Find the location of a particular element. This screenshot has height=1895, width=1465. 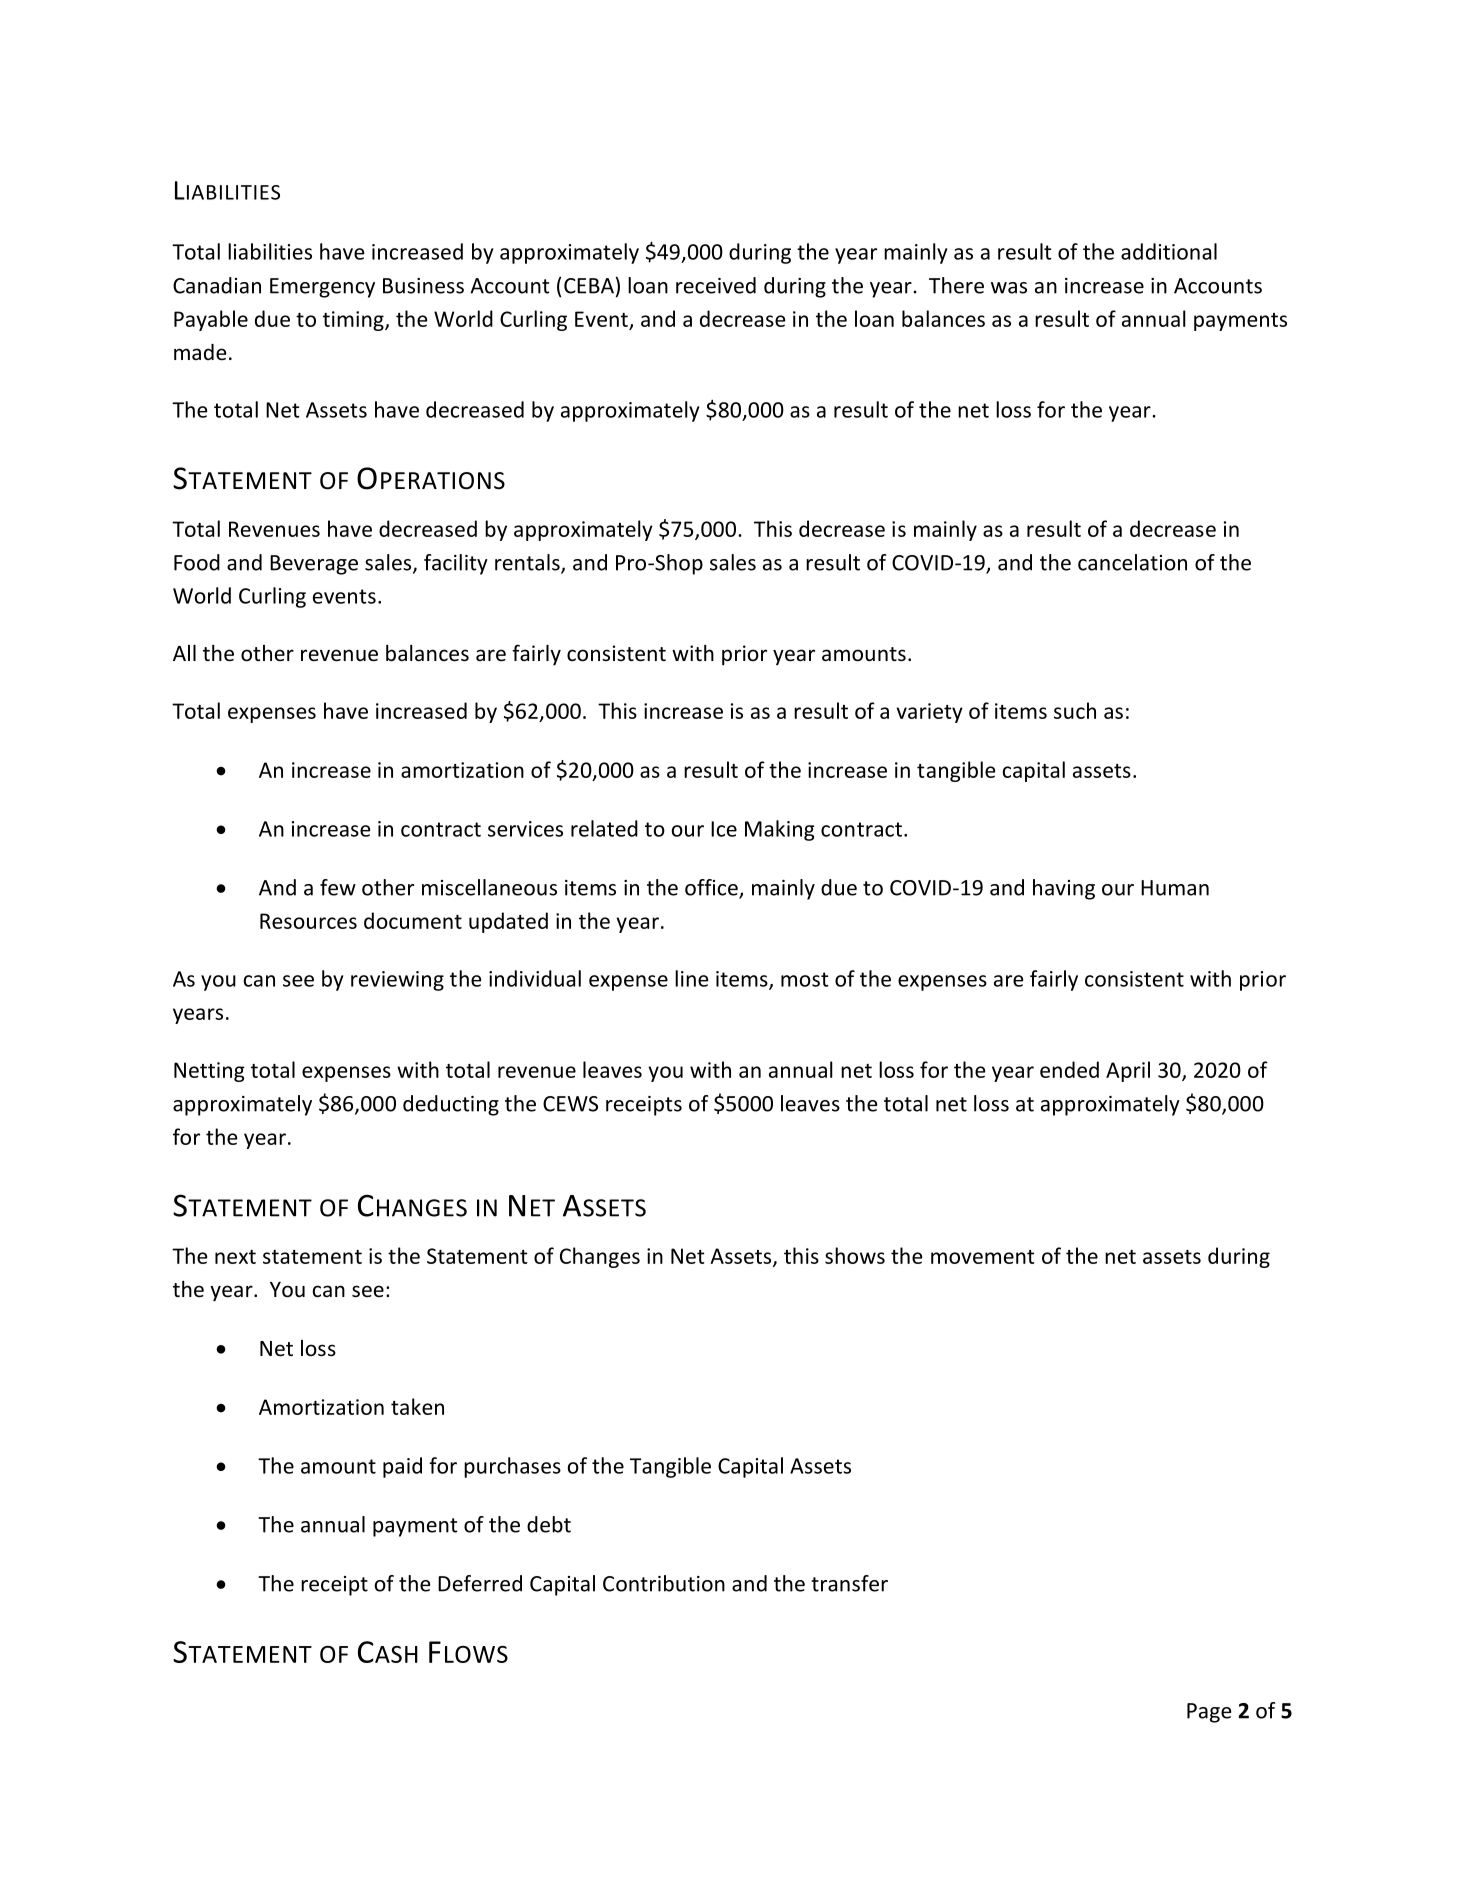

taken is located at coordinates (417, 1406).
